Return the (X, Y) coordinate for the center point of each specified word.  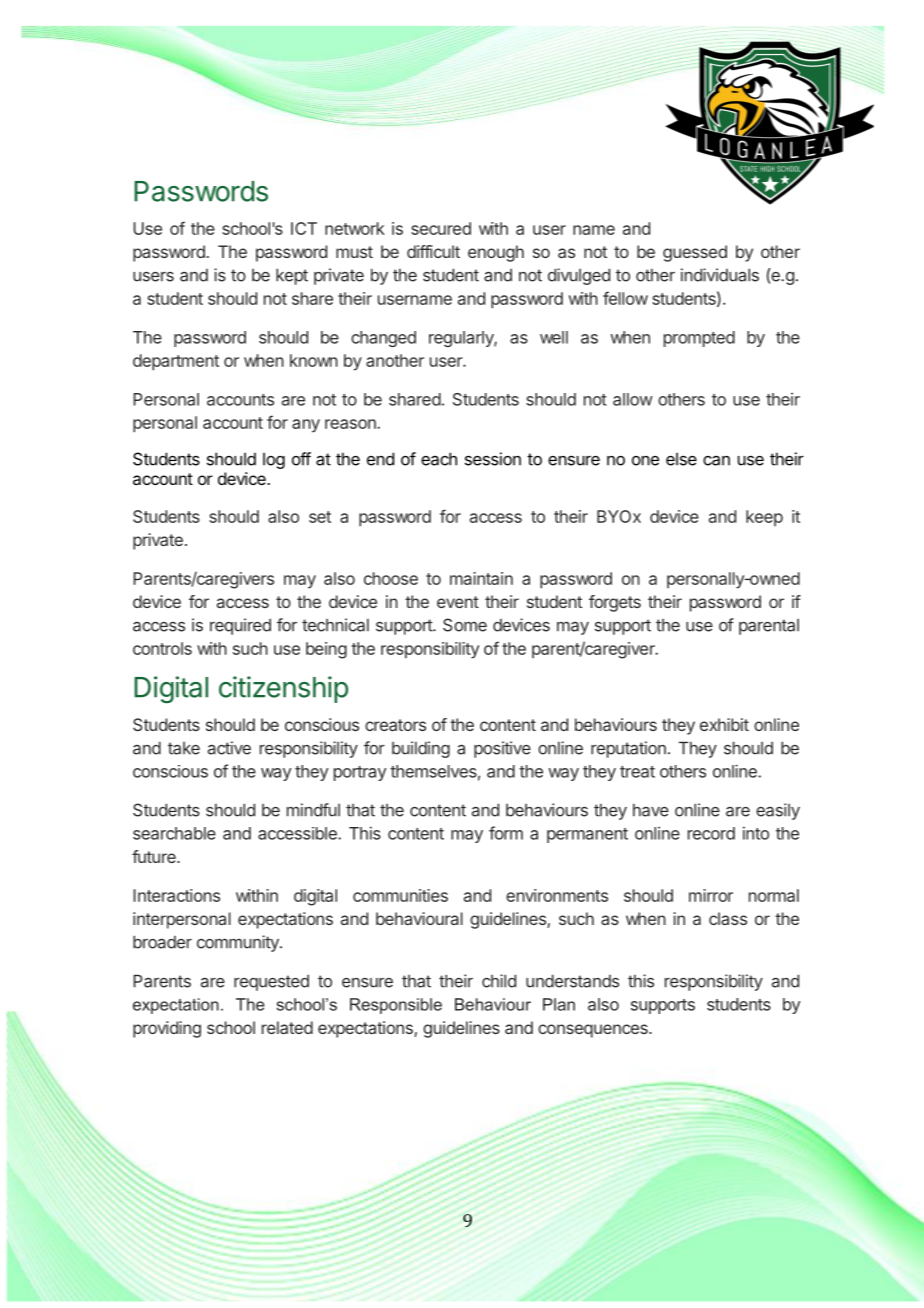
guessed (695, 253)
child (499, 981)
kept (292, 276)
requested (271, 983)
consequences (594, 1031)
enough (496, 253)
